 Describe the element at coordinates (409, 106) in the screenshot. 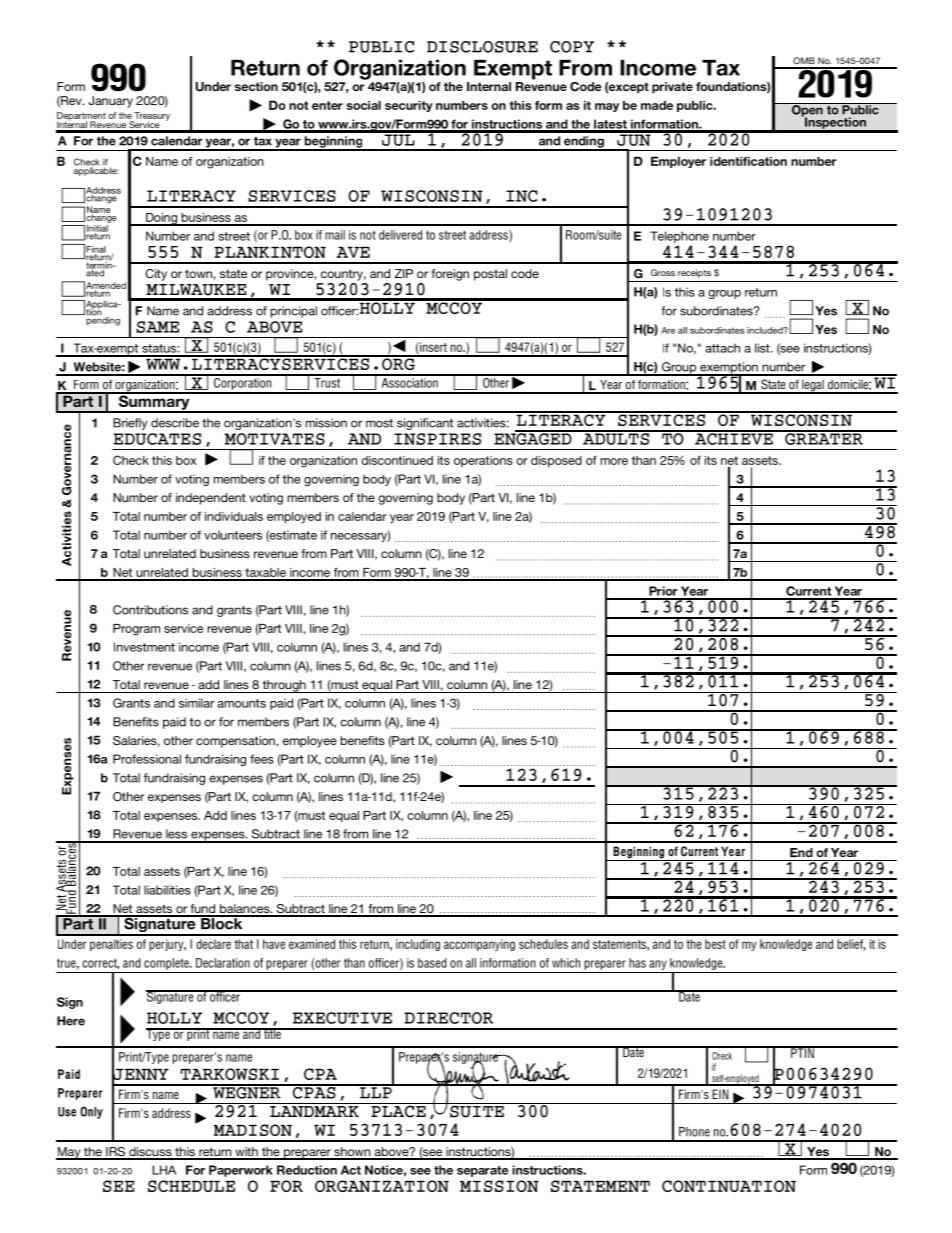

I see `security` at that location.
